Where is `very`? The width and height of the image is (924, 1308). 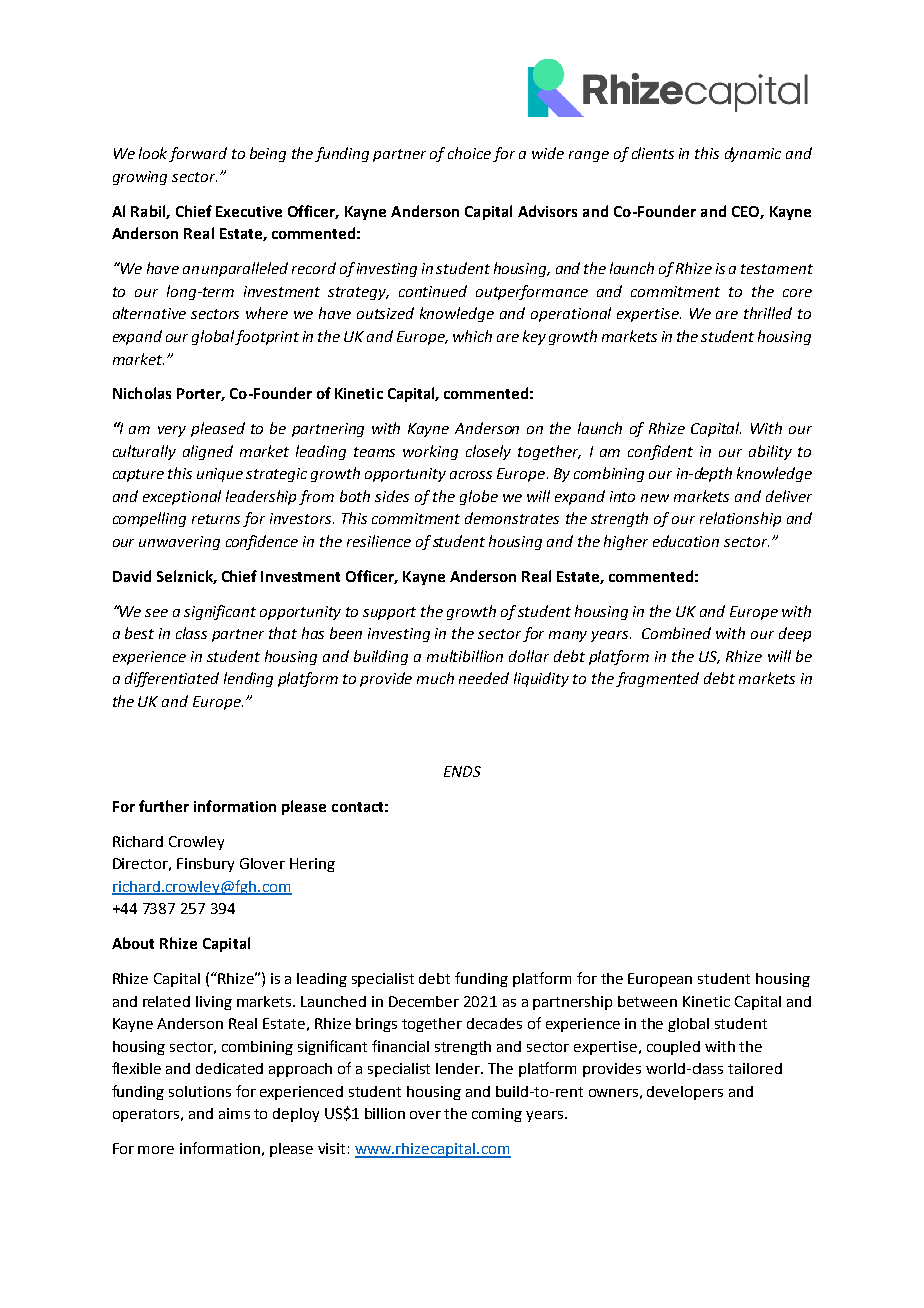 very is located at coordinates (172, 431).
